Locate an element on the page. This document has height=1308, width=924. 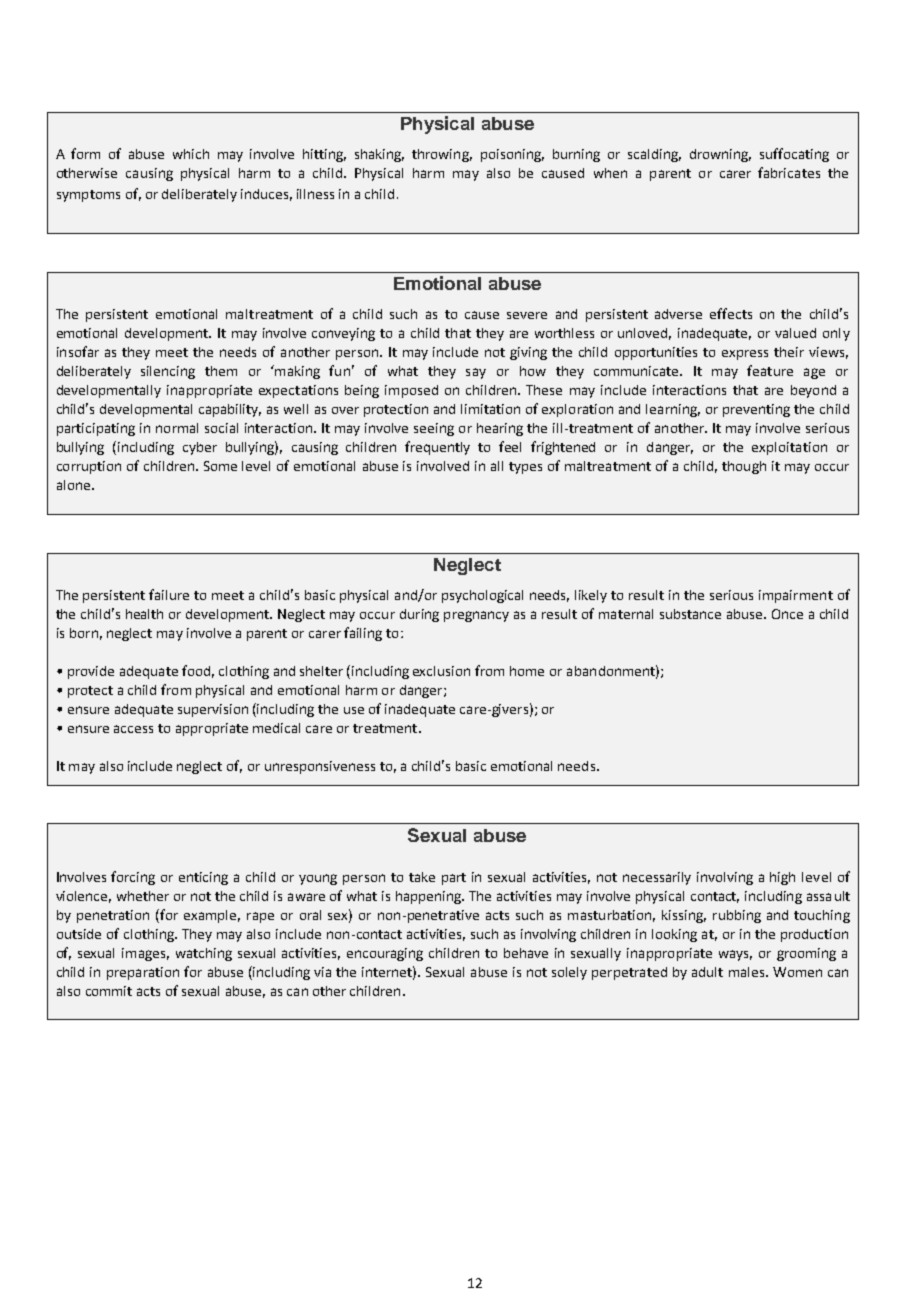
encouraging is located at coordinates (385, 954).
